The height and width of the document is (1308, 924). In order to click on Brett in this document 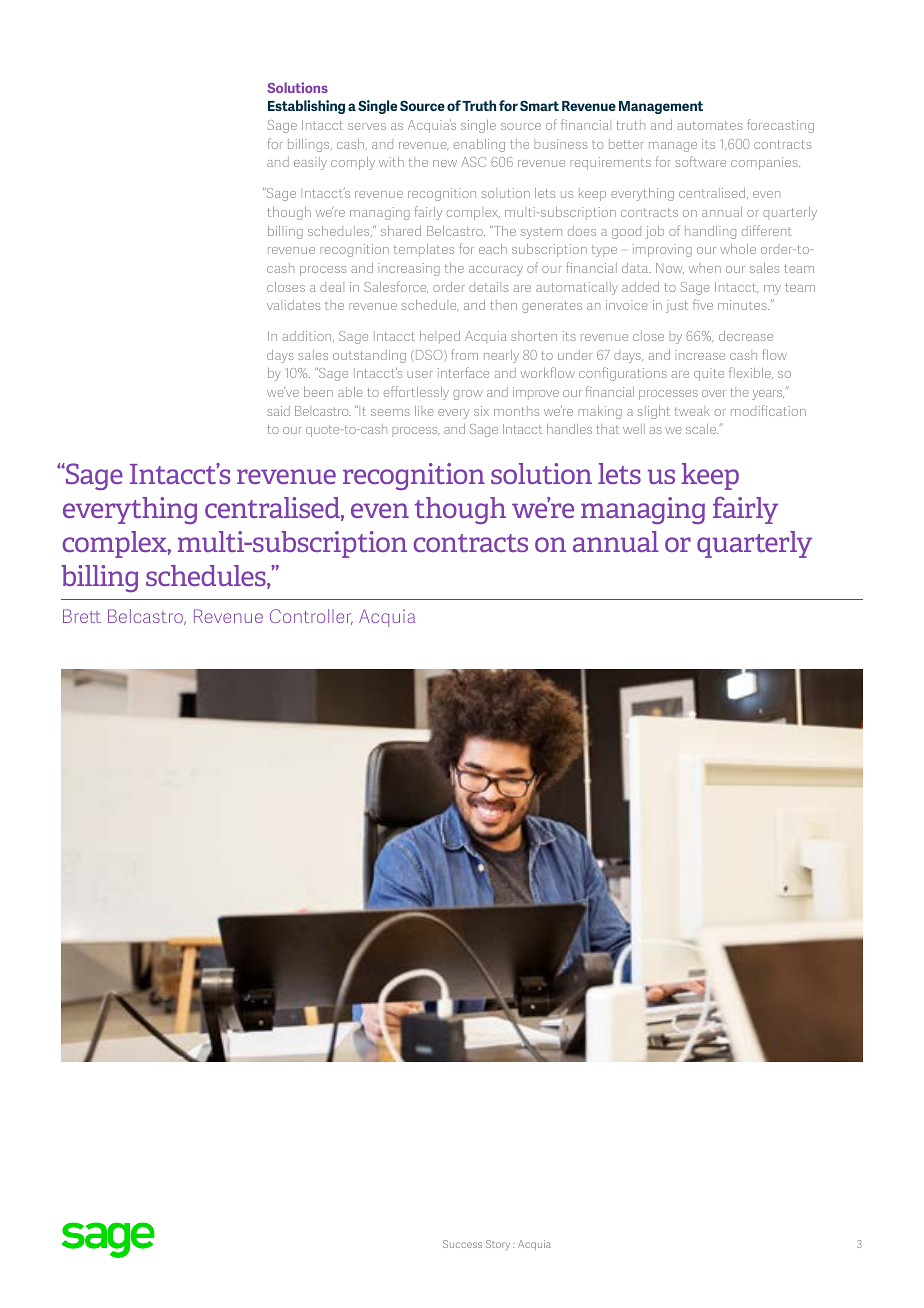, I will do `click(82, 616)`.
